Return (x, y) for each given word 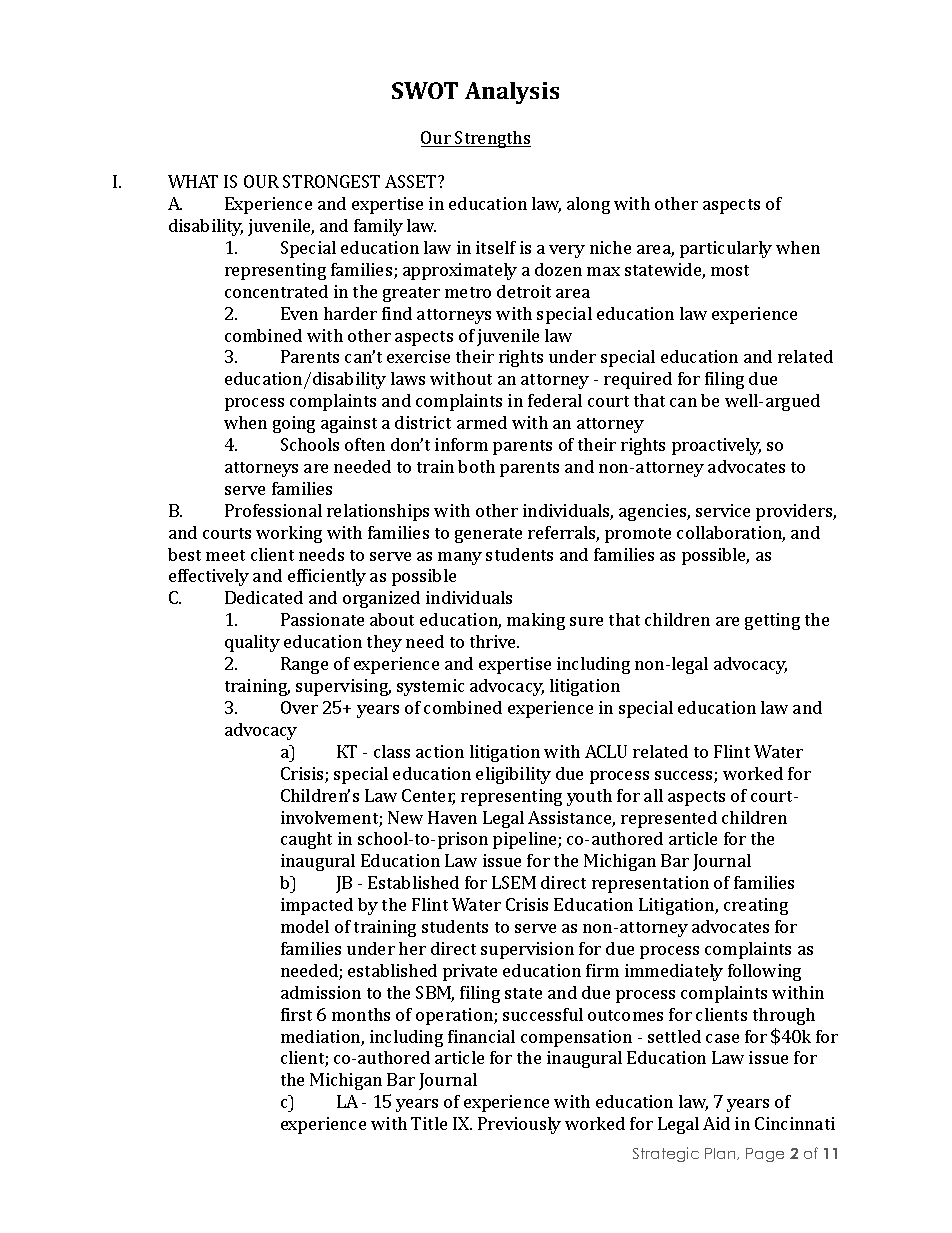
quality (252, 643)
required (638, 380)
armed (482, 422)
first (296, 1014)
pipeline (526, 840)
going (294, 424)
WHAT (193, 181)
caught (306, 840)
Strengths (492, 139)
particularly (726, 249)
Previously (519, 1125)
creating (756, 906)
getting (772, 621)
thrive (494, 641)
